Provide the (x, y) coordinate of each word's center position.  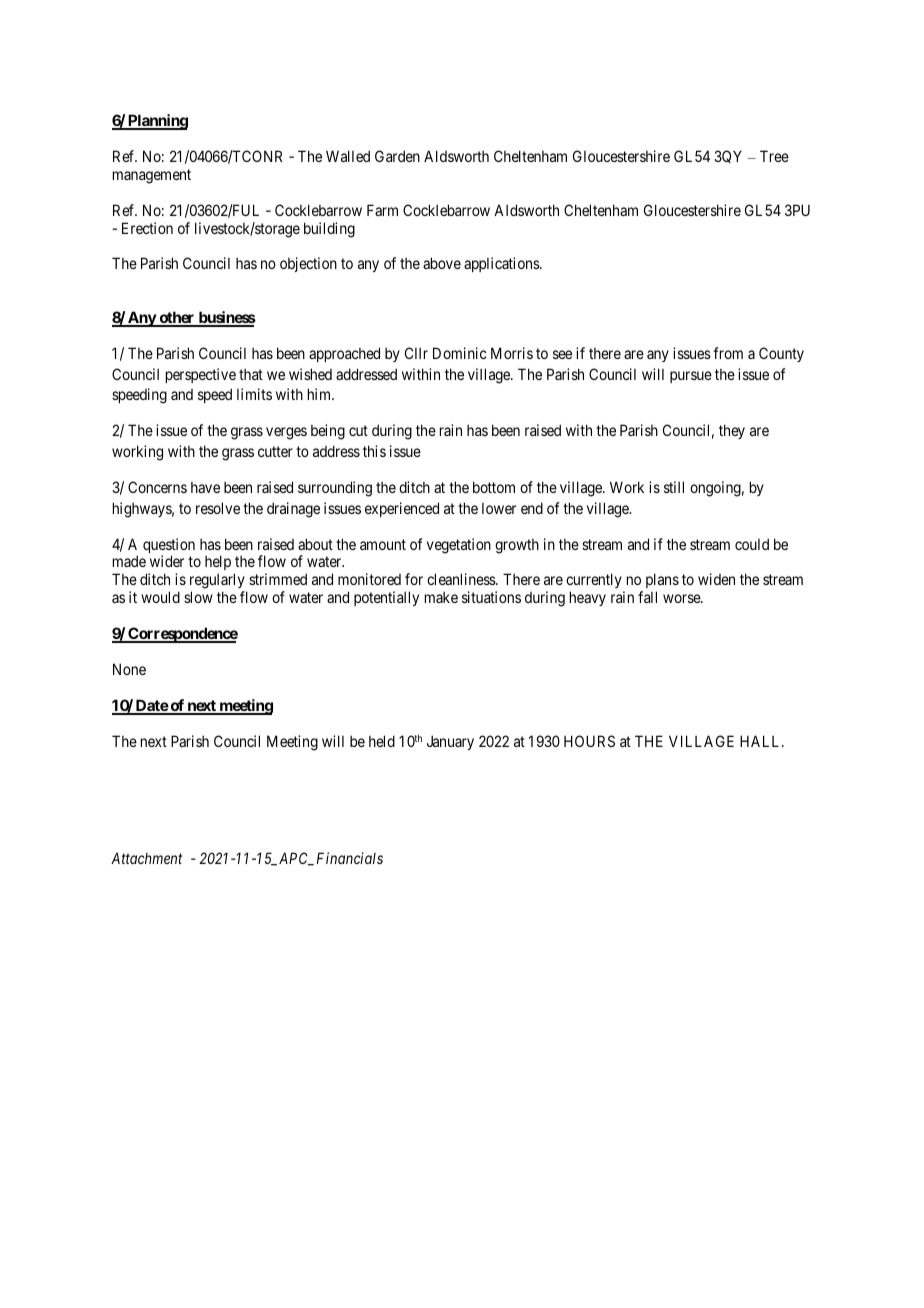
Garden (397, 156)
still (674, 487)
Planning (157, 122)
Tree (774, 156)
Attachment (146, 858)
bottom (494, 487)
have (205, 487)
